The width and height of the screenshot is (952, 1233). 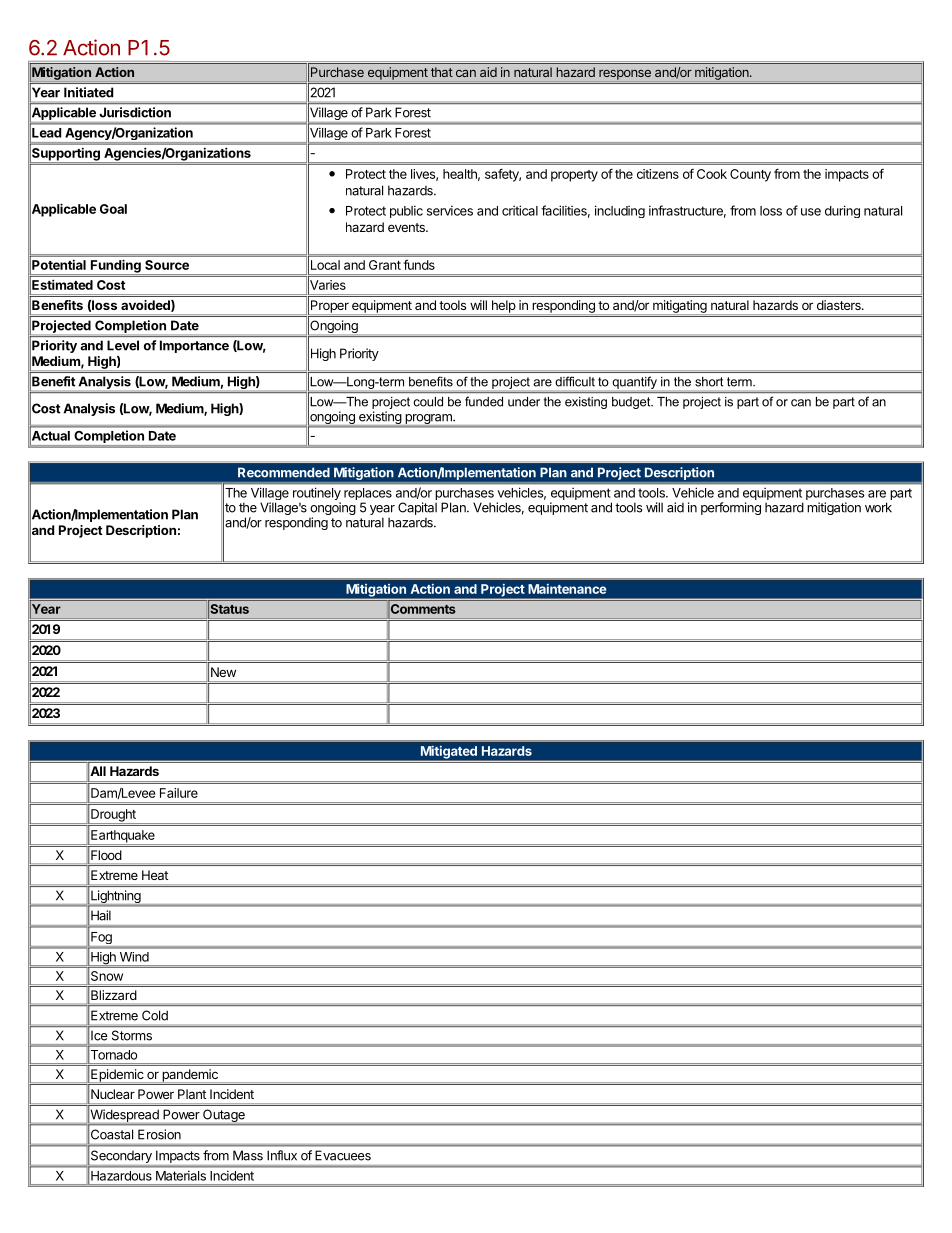 I want to click on that, so click(x=442, y=72).
